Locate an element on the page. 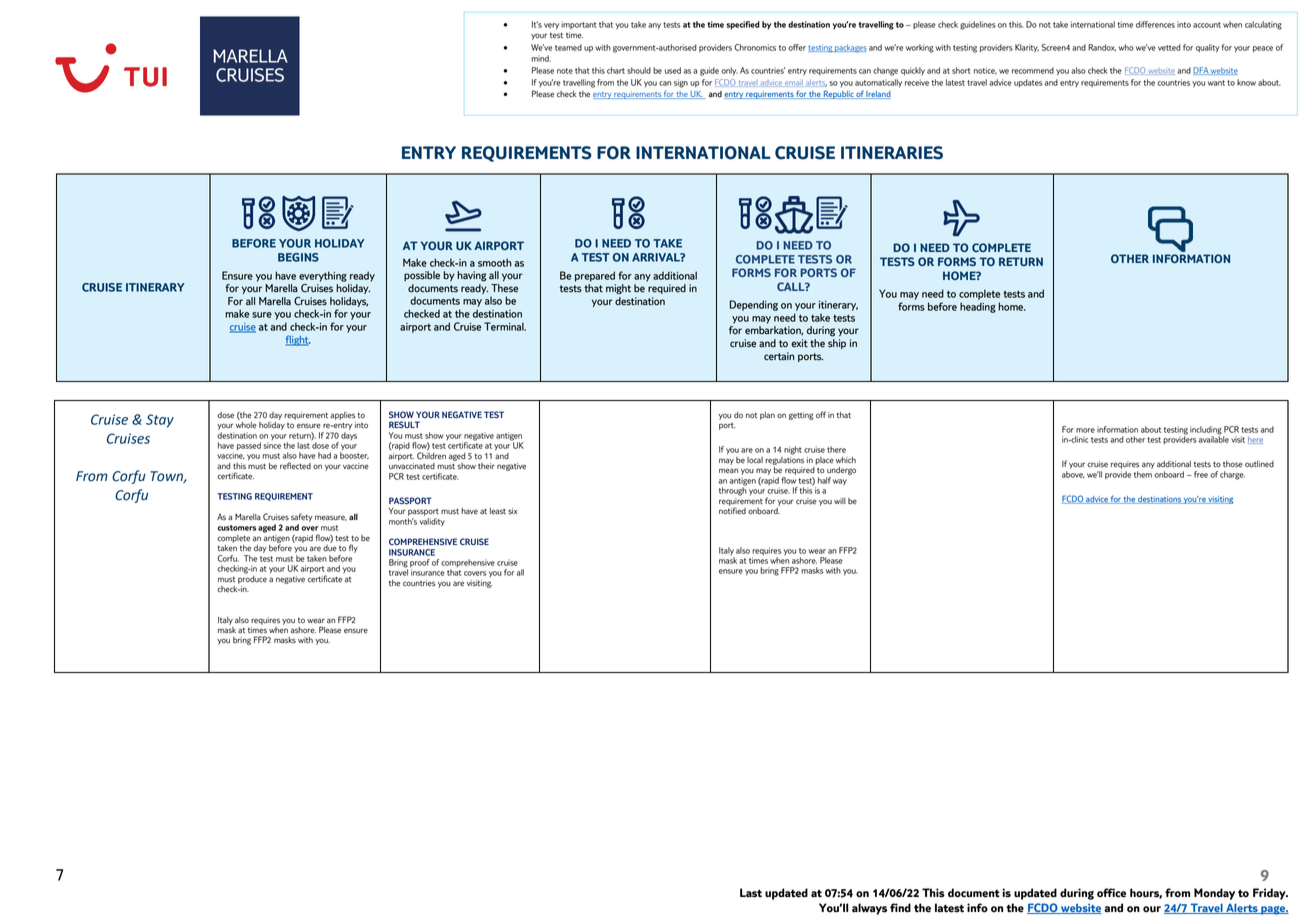 The image size is (1308, 924). vetted is located at coordinates (1169, 47).
